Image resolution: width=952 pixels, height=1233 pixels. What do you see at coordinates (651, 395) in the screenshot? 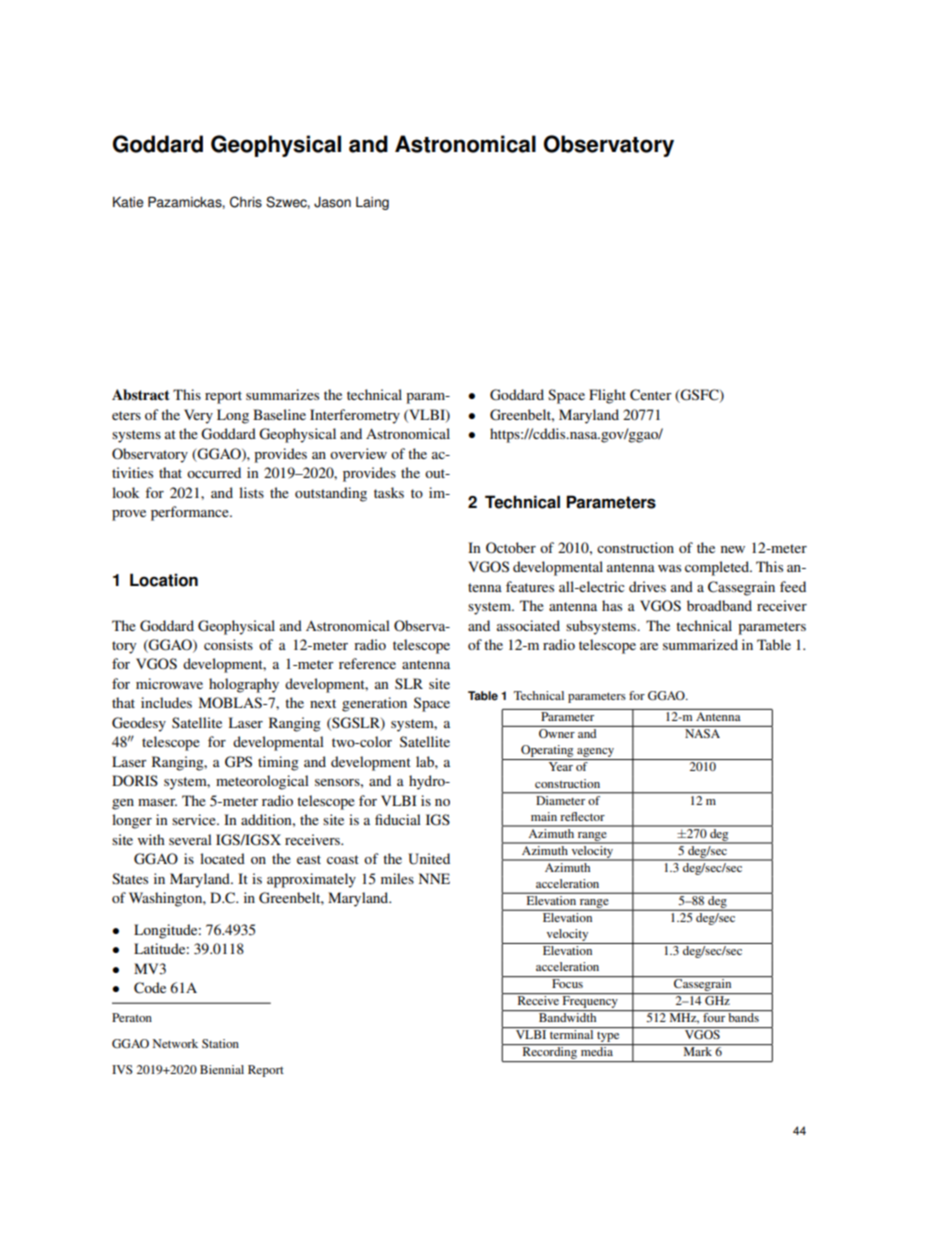
I see `Center` at bounding box center [651, 395].
